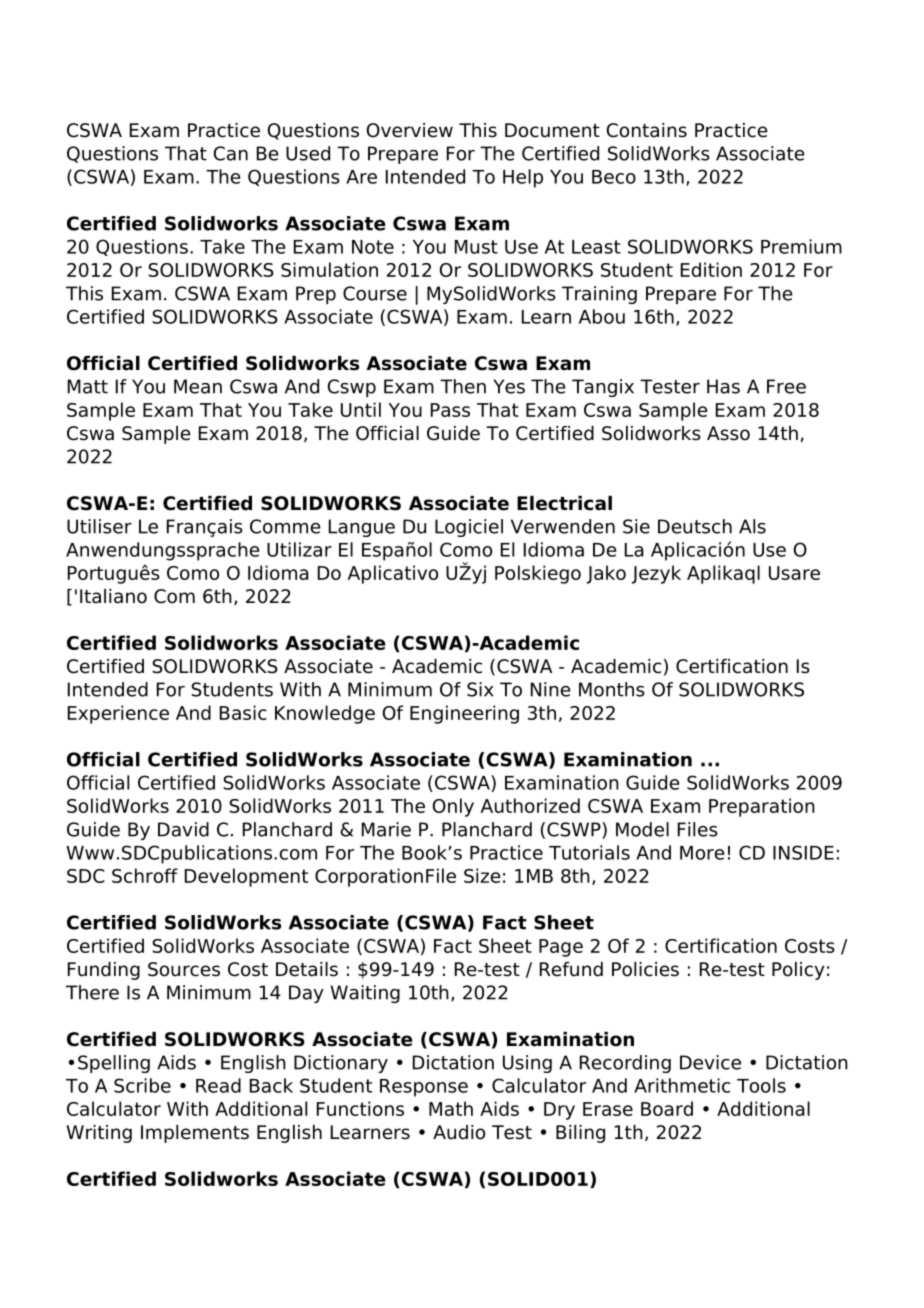 Image resolution: width=924 pixels, height=1308 pixels. I want to click on David, so click(183, 829).
